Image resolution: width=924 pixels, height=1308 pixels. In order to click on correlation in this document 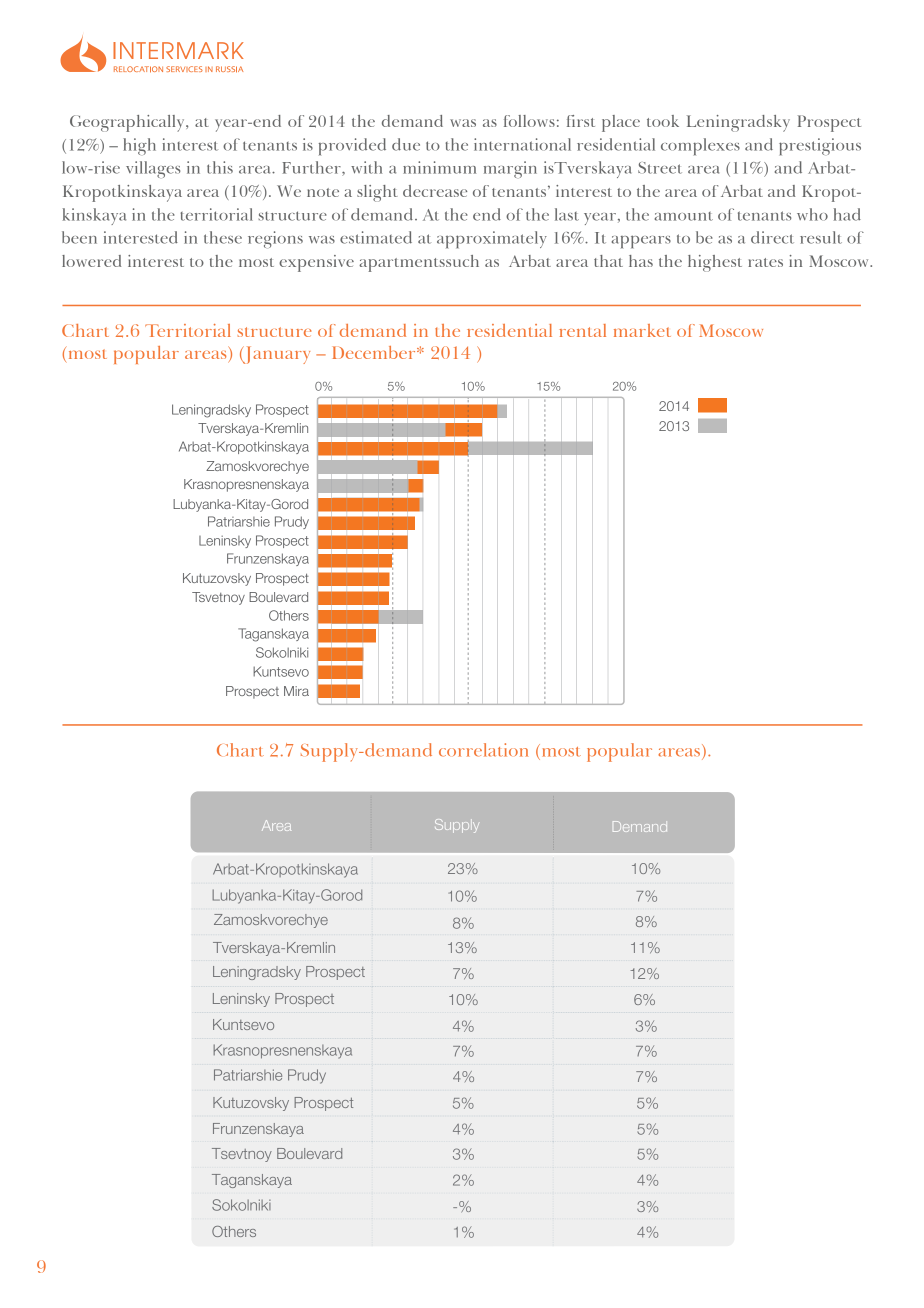, I will do `click(483, 750)`.
